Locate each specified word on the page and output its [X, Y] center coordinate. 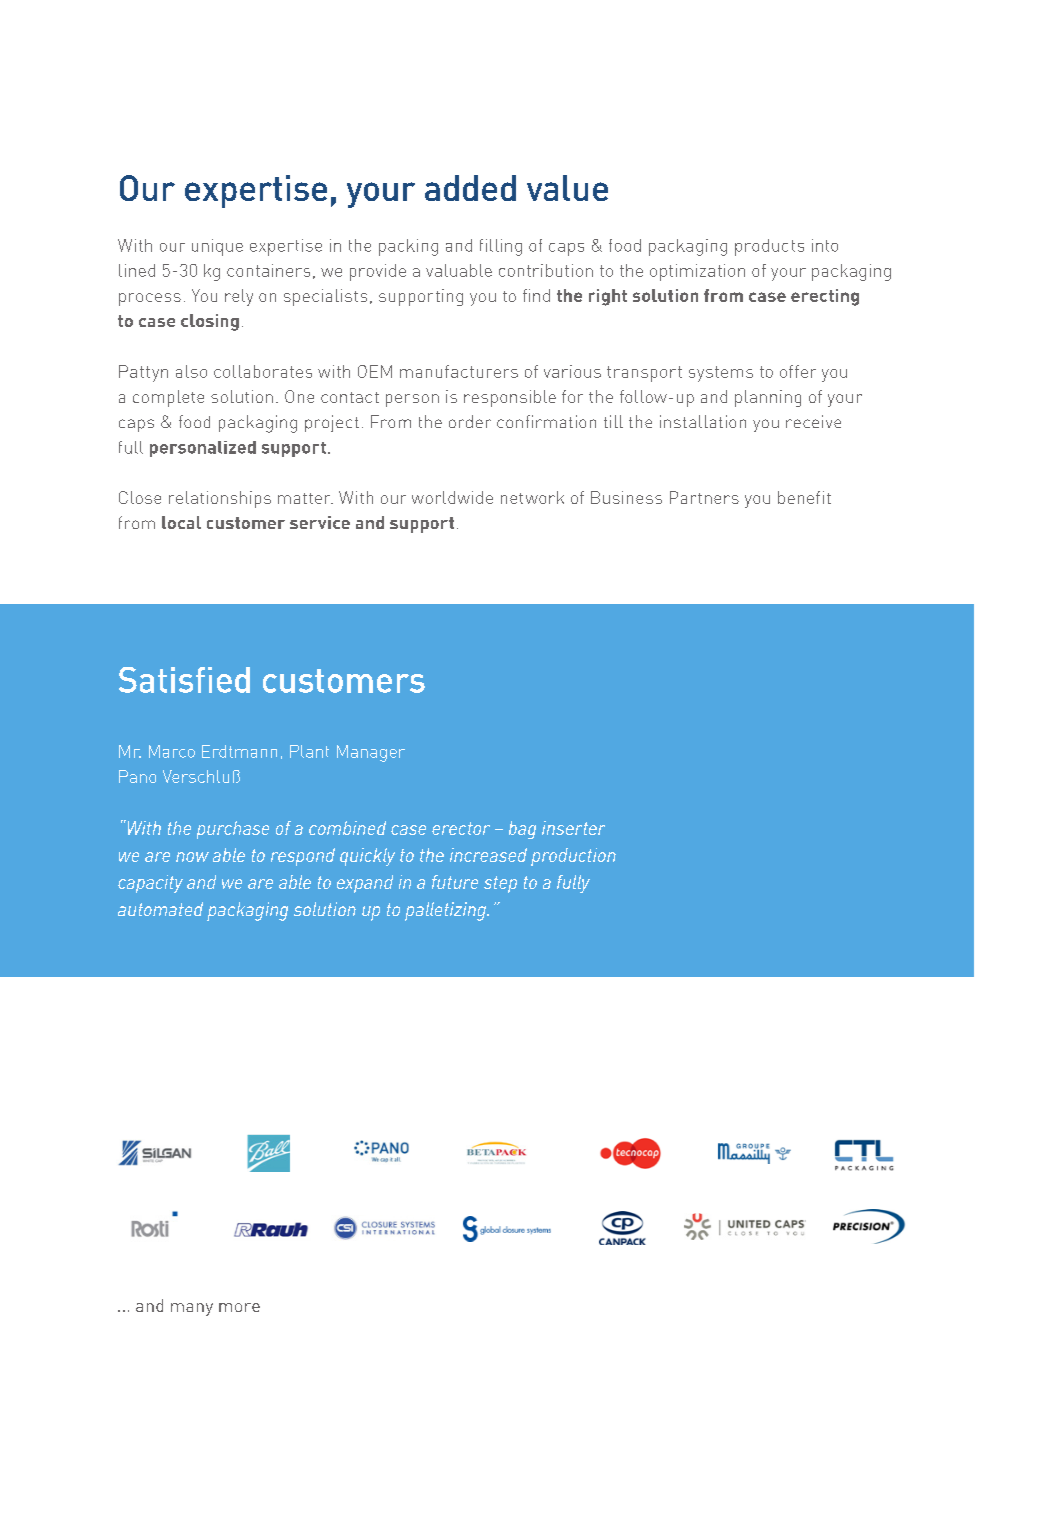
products [769, 247]
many [192, 1309]
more [239, 1307]
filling [501, 247]
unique [217, 247]
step [500, 884]
